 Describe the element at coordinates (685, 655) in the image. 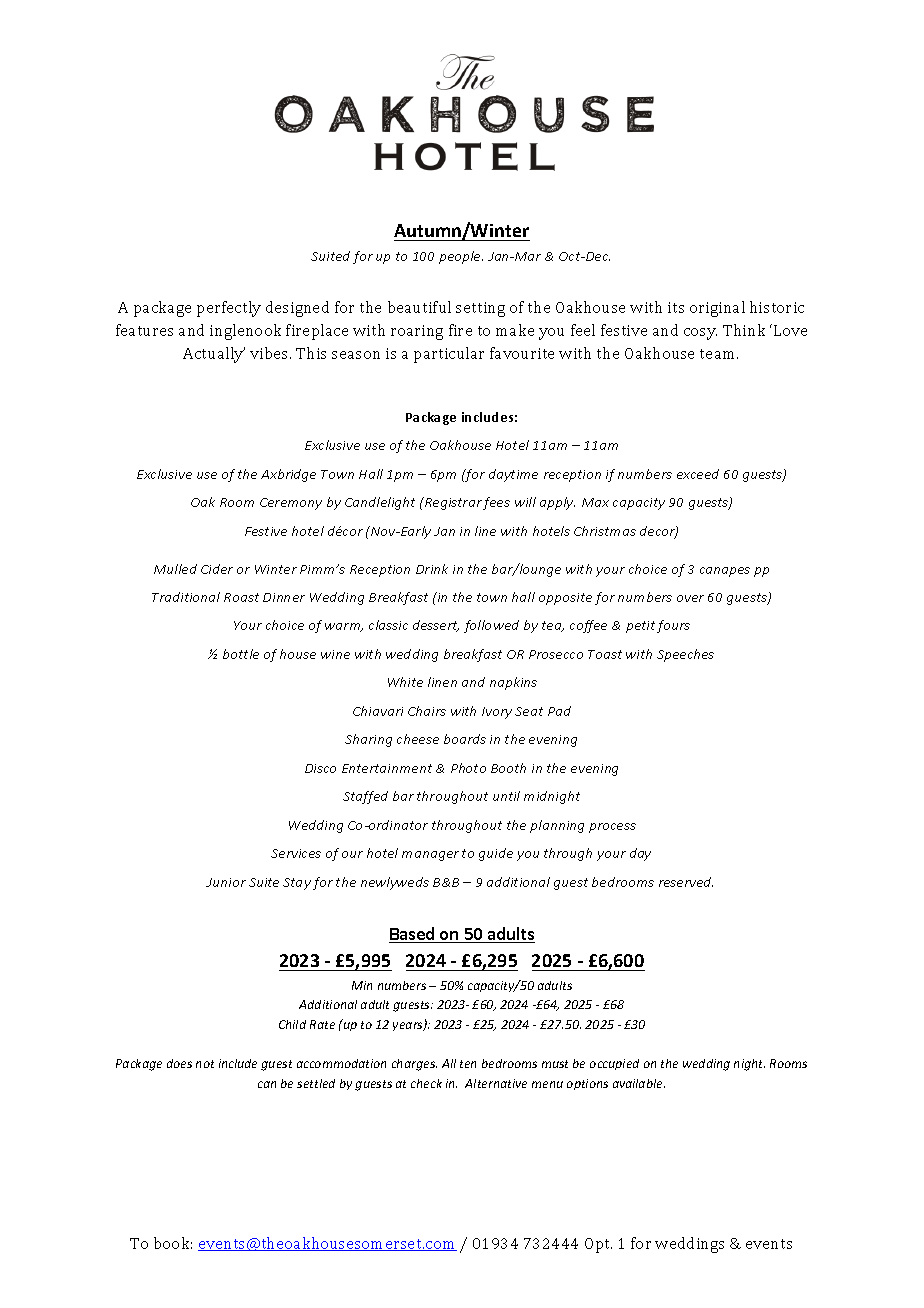

I see `Speeches` at that location.
